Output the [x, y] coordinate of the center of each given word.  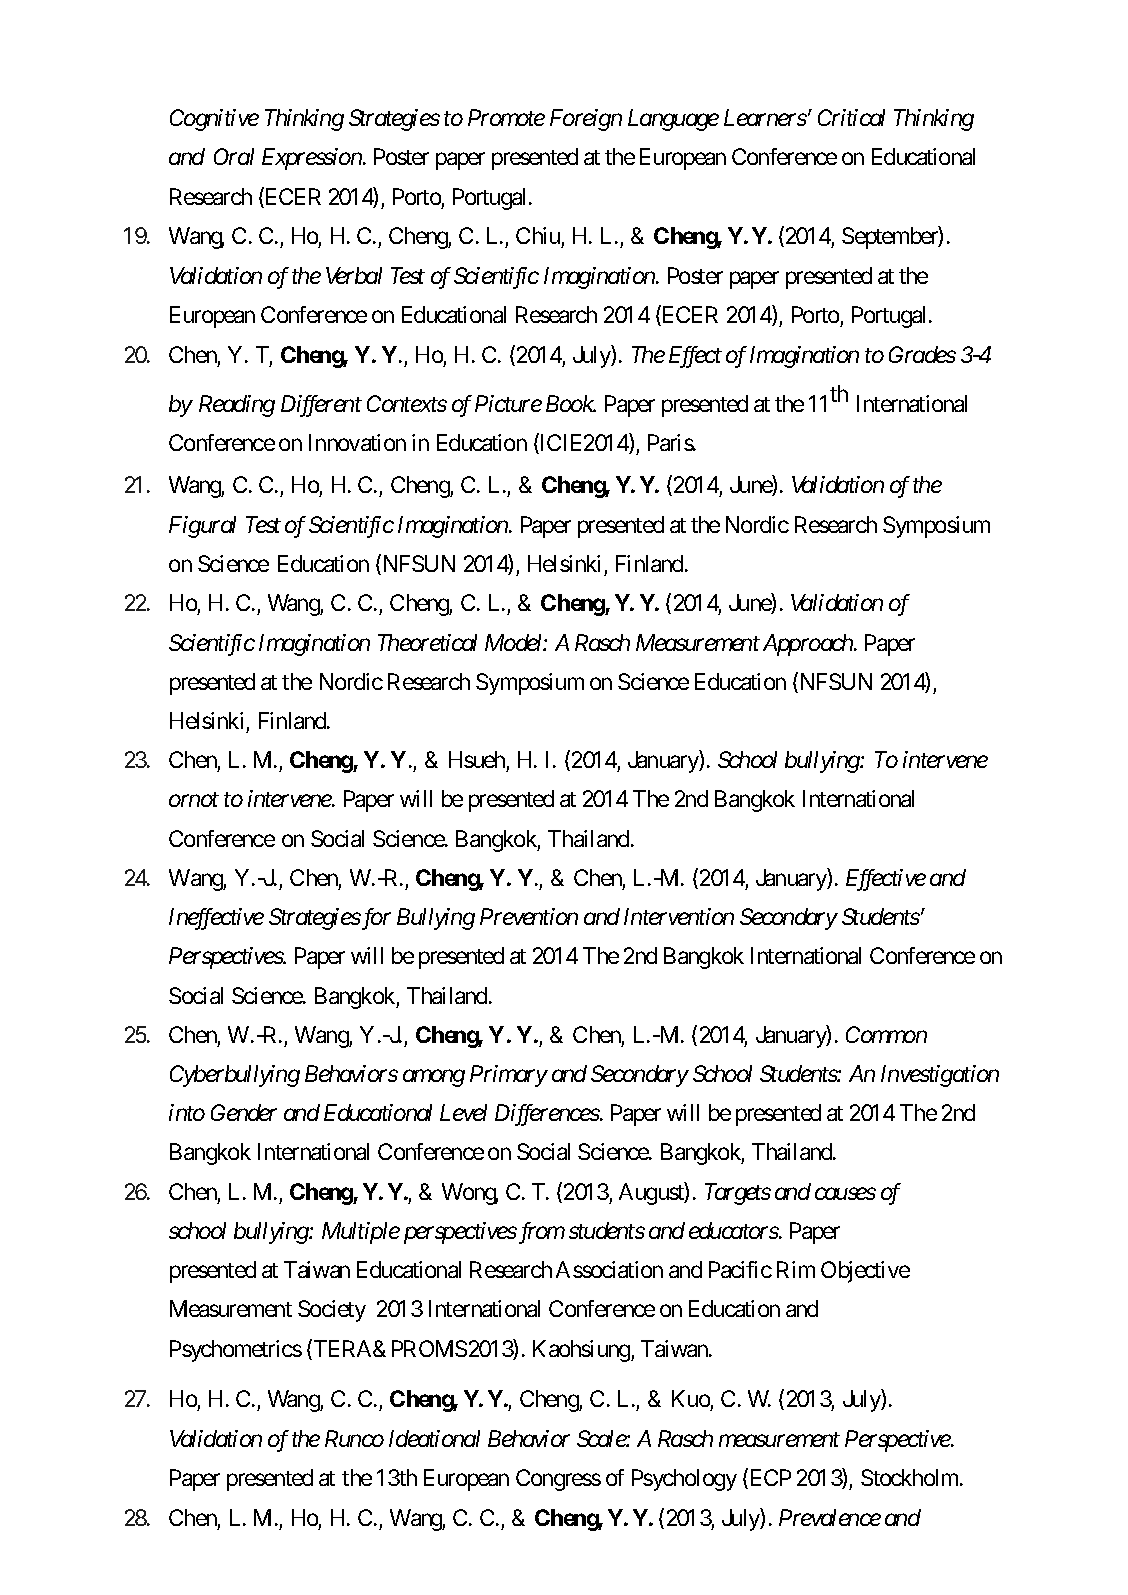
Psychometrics [236, 1351]
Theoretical [427, 642]
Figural [202, 527]
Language [673, 120]
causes [845, 1194]
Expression [312, 159]
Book [570, 403]
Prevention [529, 916]
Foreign [586, 120]
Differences [547, 1115]
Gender [244, 1112]
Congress [558, 1480]
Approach [809, 645]
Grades [922, 354]
